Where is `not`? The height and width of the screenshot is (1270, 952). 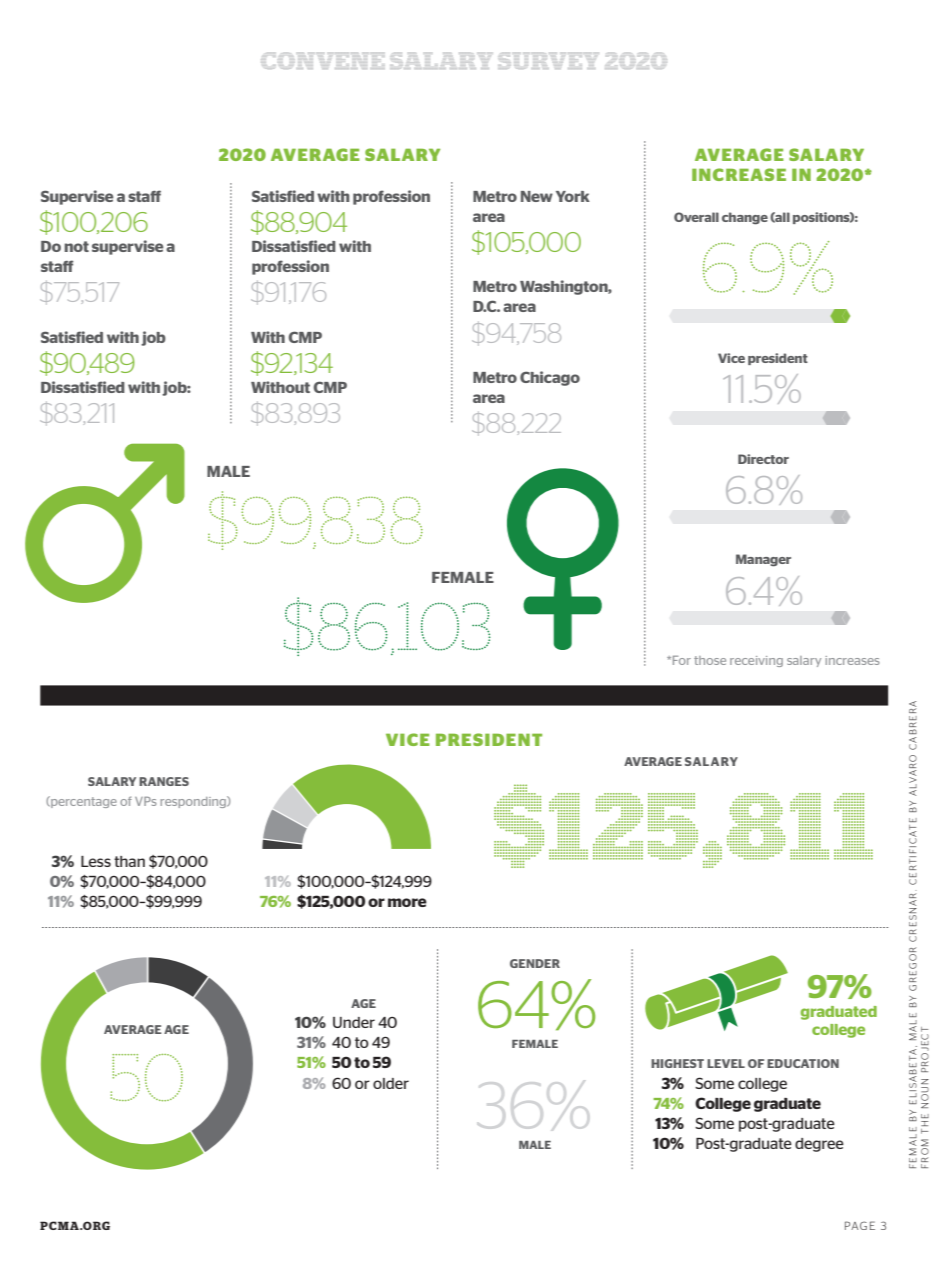
not is located at coordinates (76, 246).
